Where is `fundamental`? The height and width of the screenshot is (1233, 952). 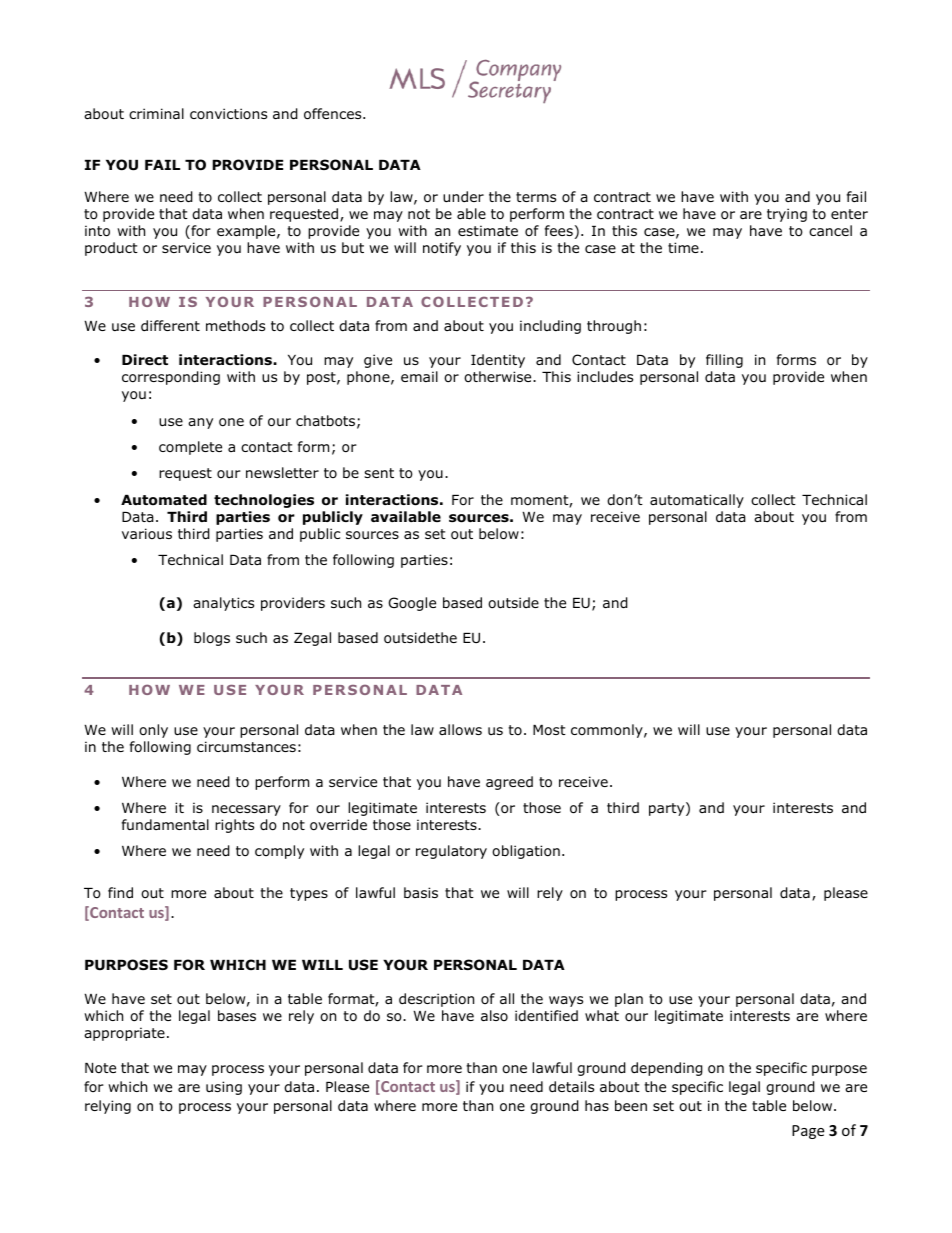 fundamental is located at coordinates (165, 824).
